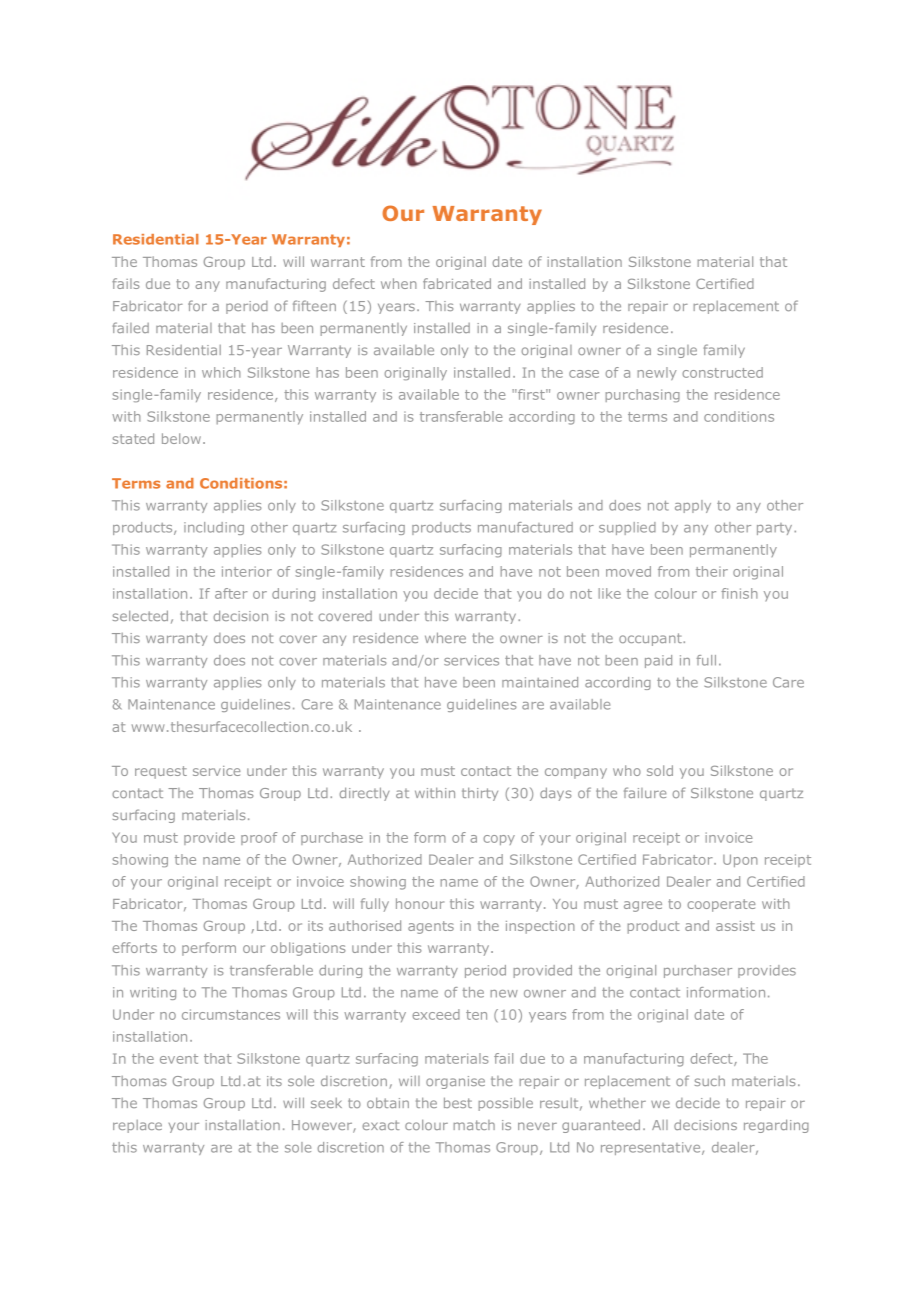 Image resolution: width=924 pixels, height=1308 pixels. Describe the element at coordinates (214, 528) in the image. I see `including` at that location.
